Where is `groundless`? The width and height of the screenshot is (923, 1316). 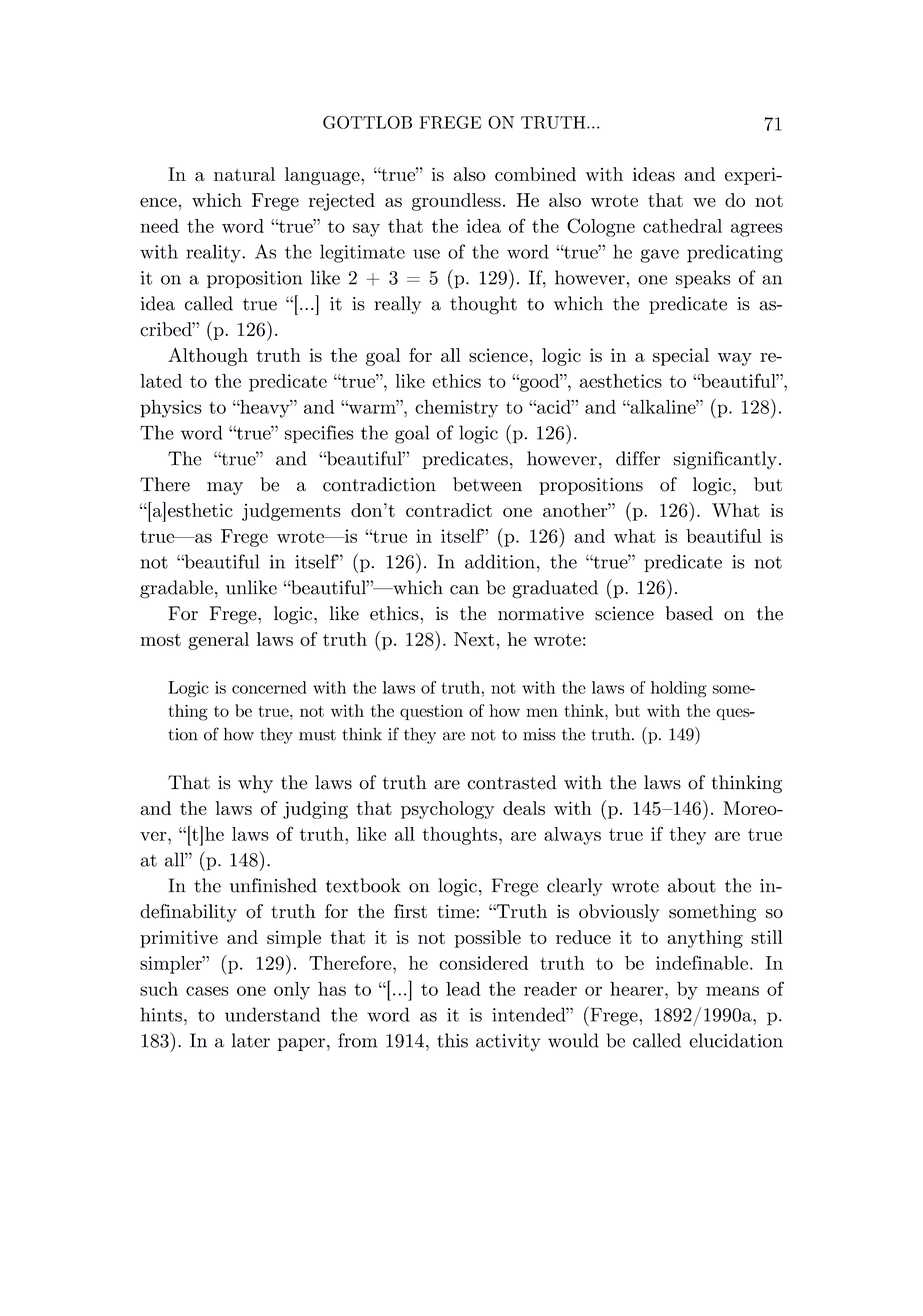
groundless is located at coordinates (456, 202).
